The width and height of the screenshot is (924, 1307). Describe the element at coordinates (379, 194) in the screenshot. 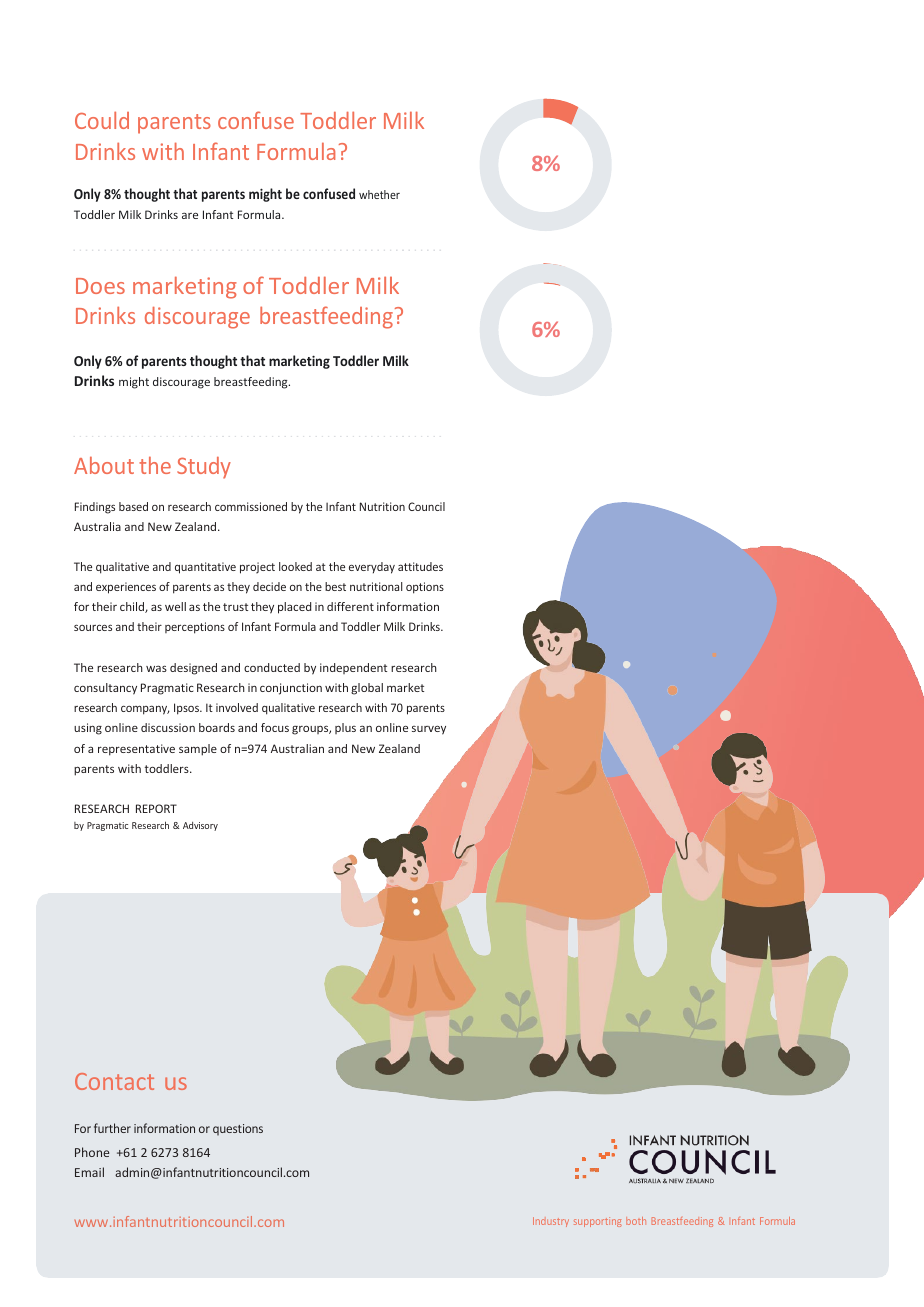

I see `whether` at that location.
